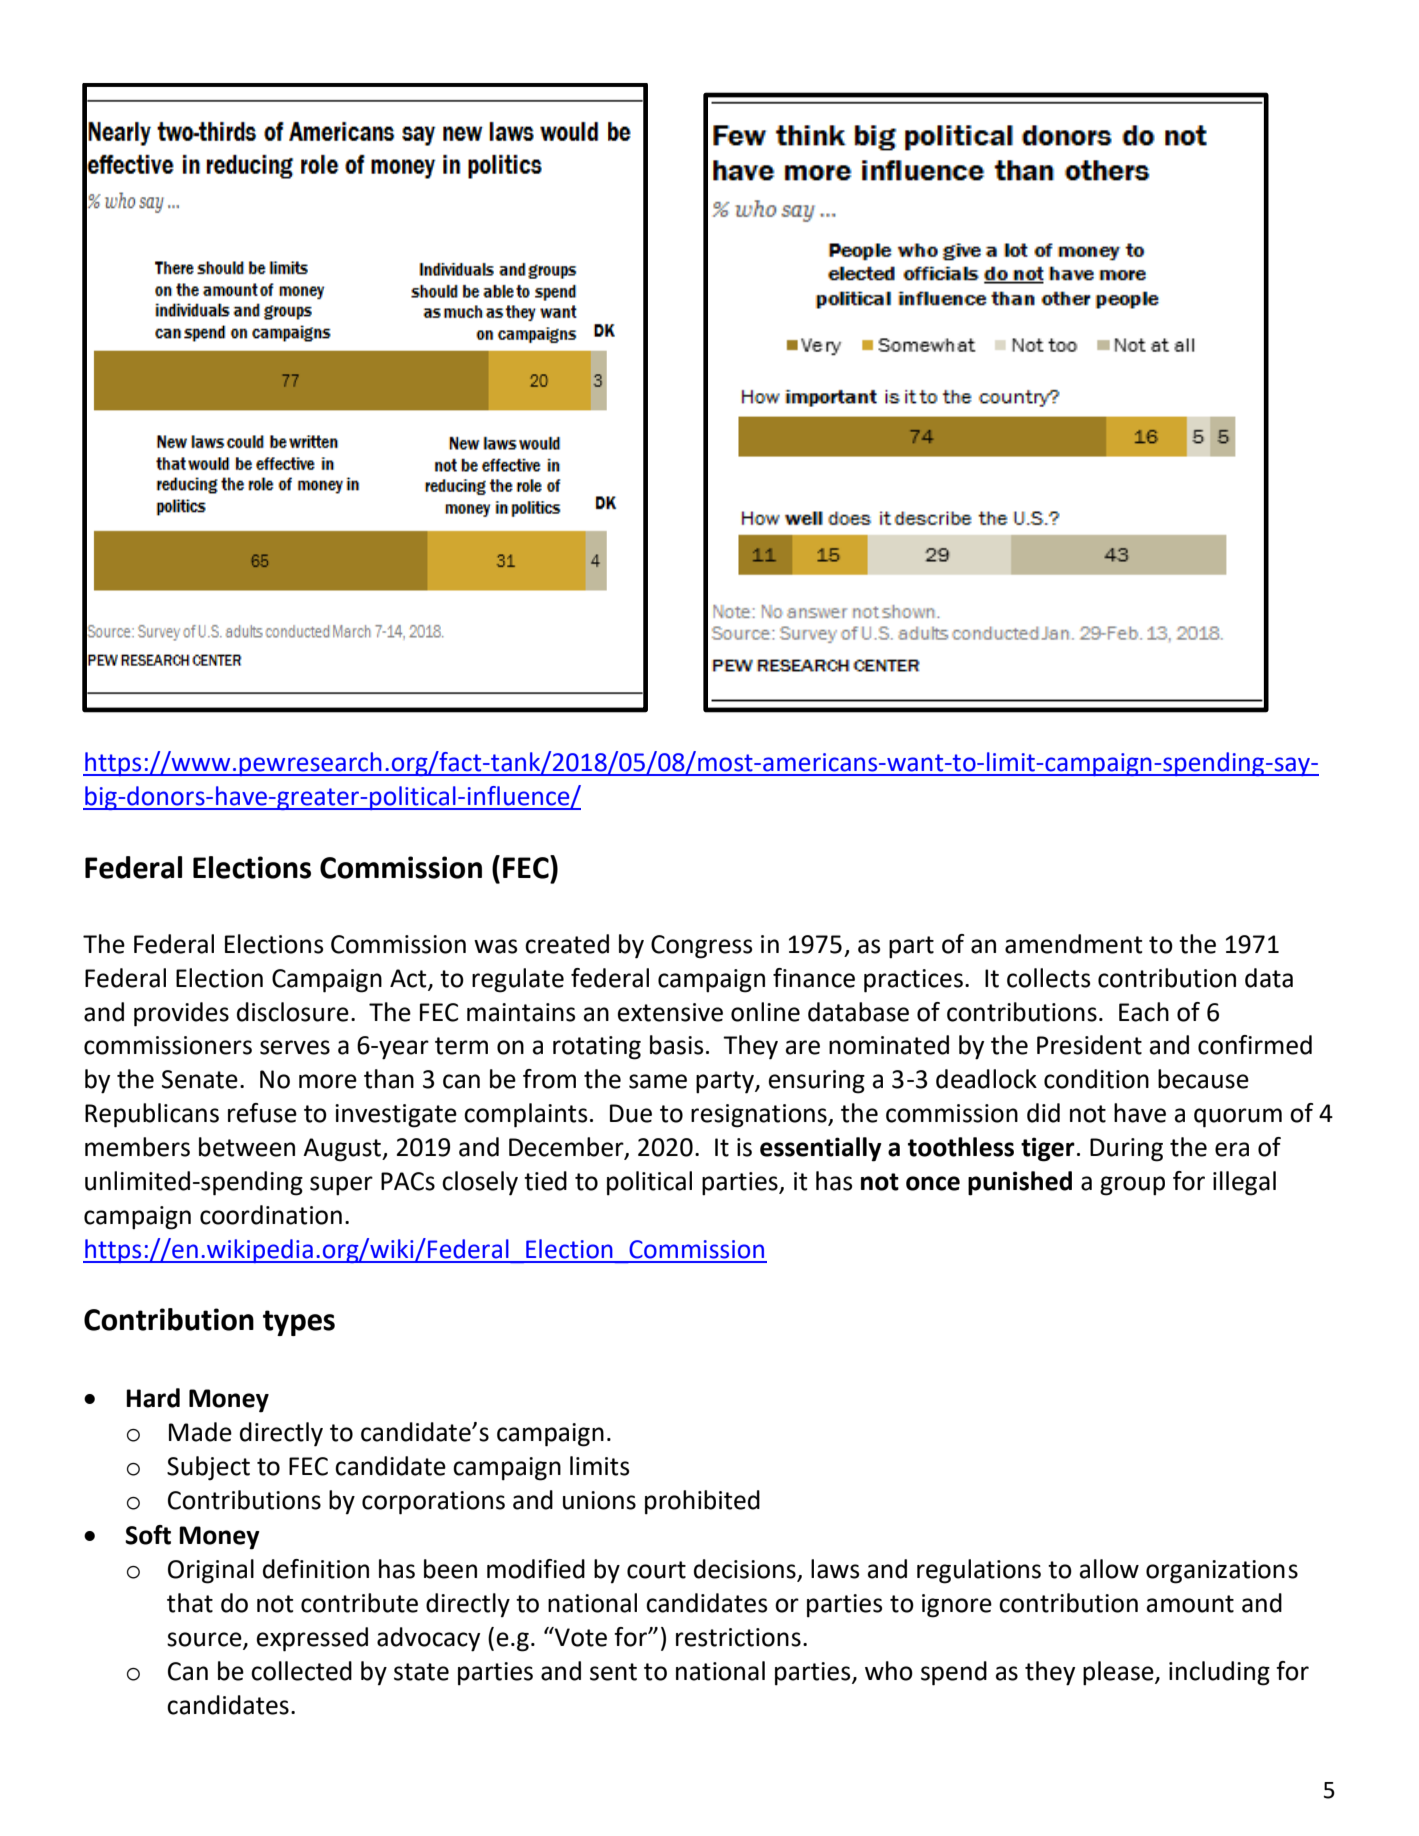  I want to click on allow, so click(1109, 1569).
